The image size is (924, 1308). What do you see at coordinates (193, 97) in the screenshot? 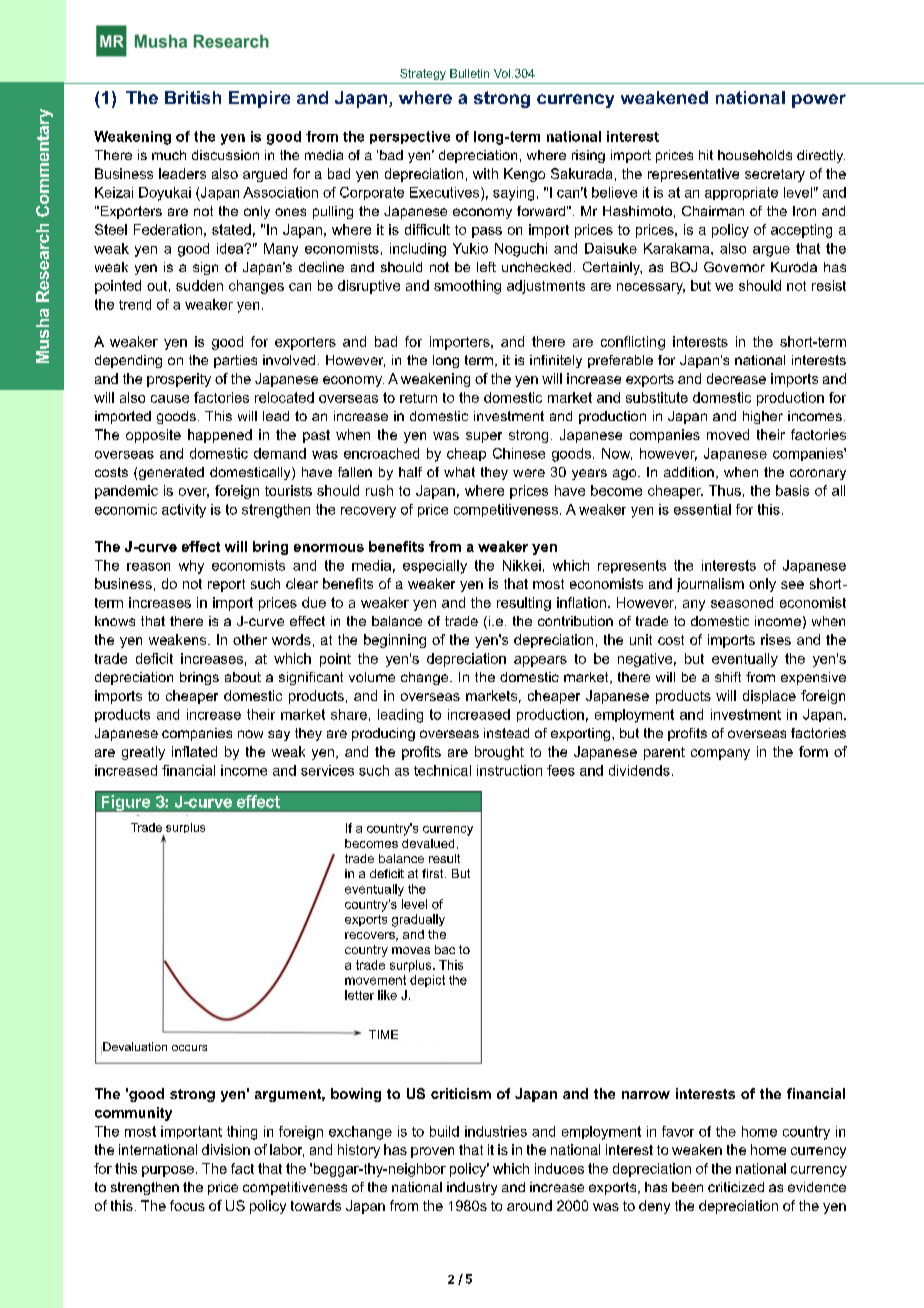
I see `British` at bounding box center [193, 97].
